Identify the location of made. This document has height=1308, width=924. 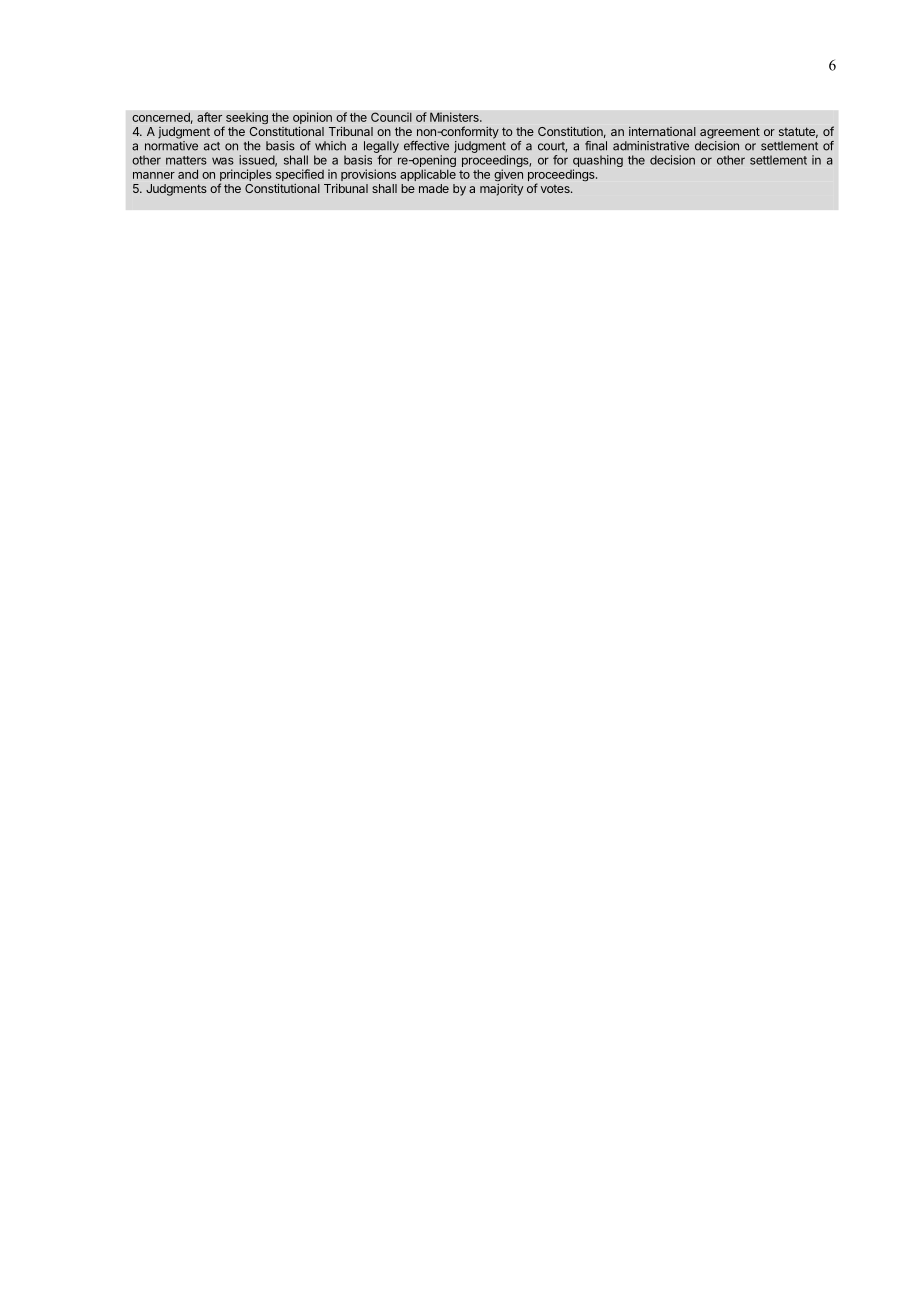
(434, 188).
